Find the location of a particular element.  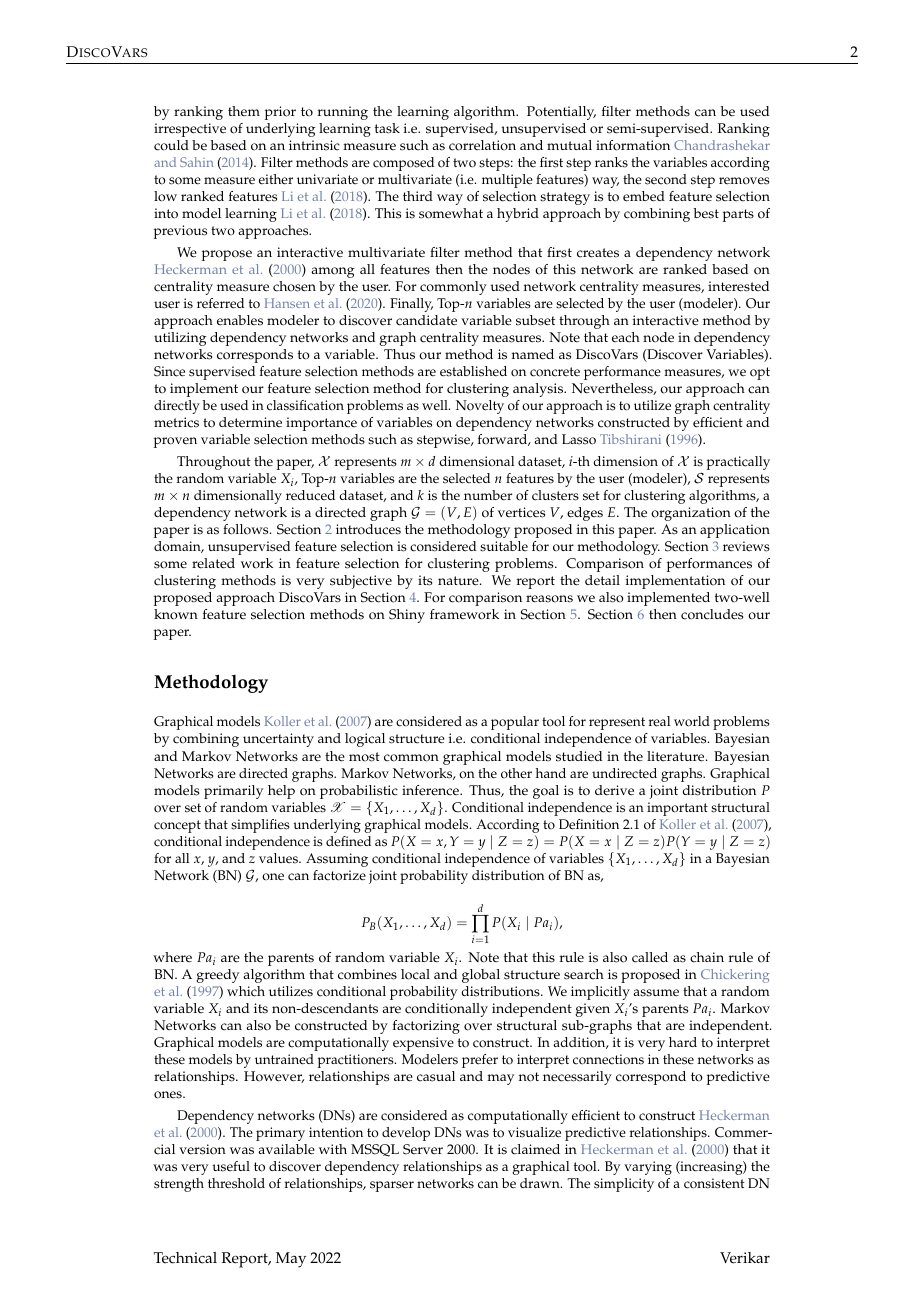

world is located at coordinates (692, 721).
